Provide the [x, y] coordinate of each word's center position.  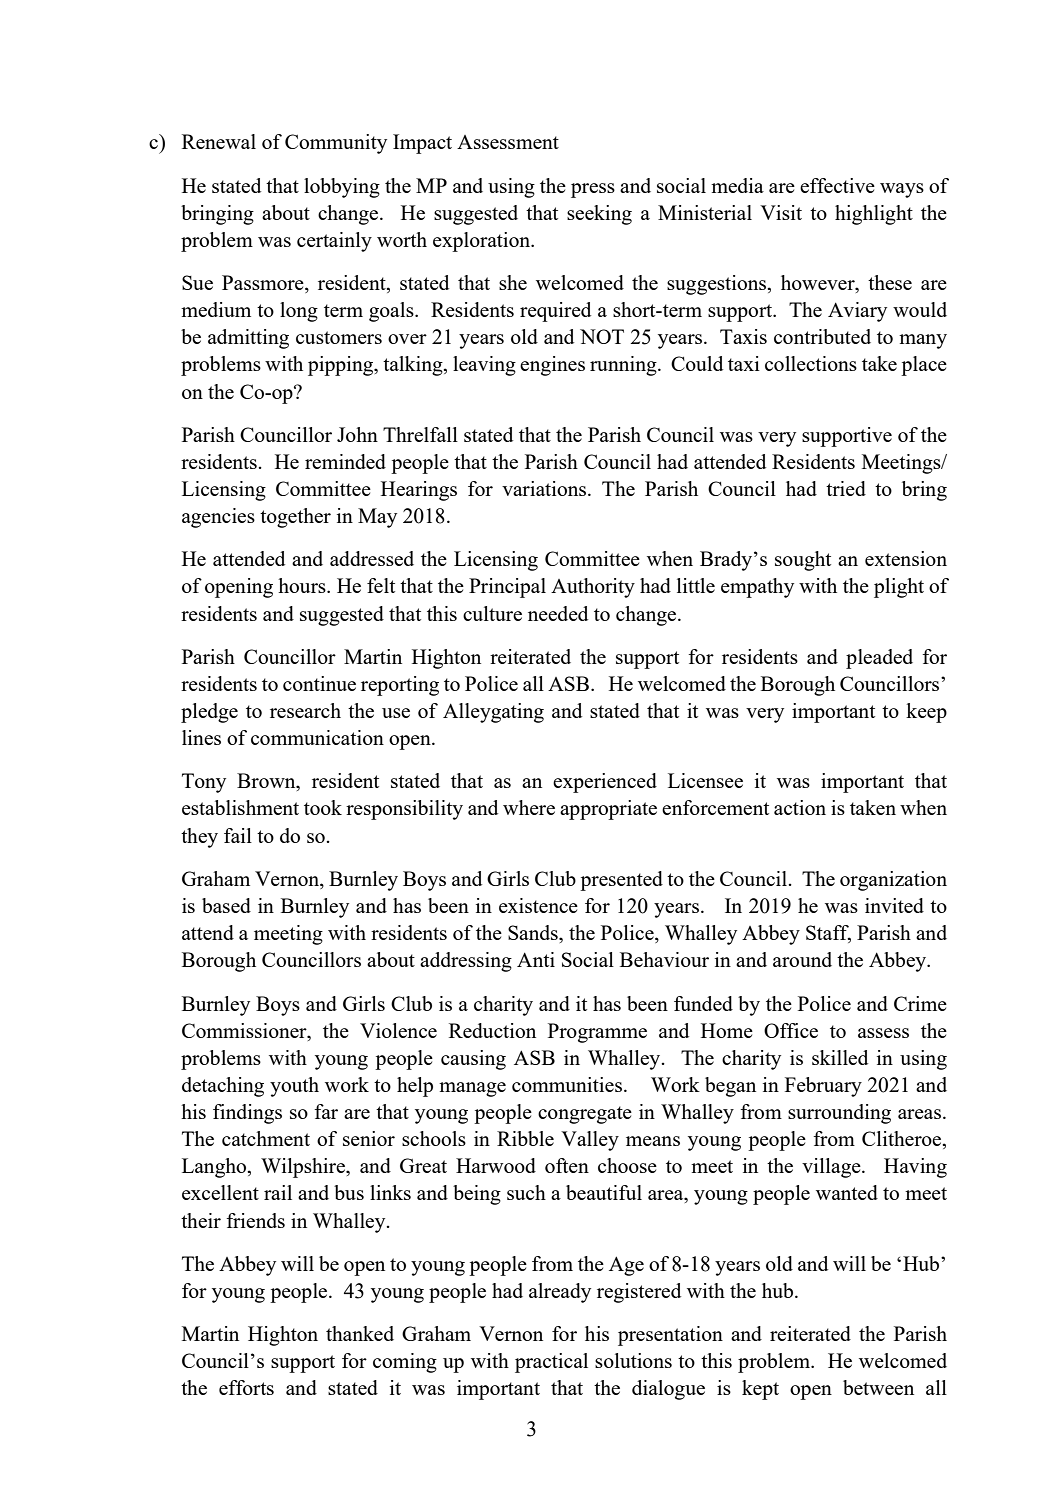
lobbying [342, 188]
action [800, 807]
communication [317, 737]
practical [551, 1363]
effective [837, 185]
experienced [605, 783]
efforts [246, 1387]
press [593, 190]
